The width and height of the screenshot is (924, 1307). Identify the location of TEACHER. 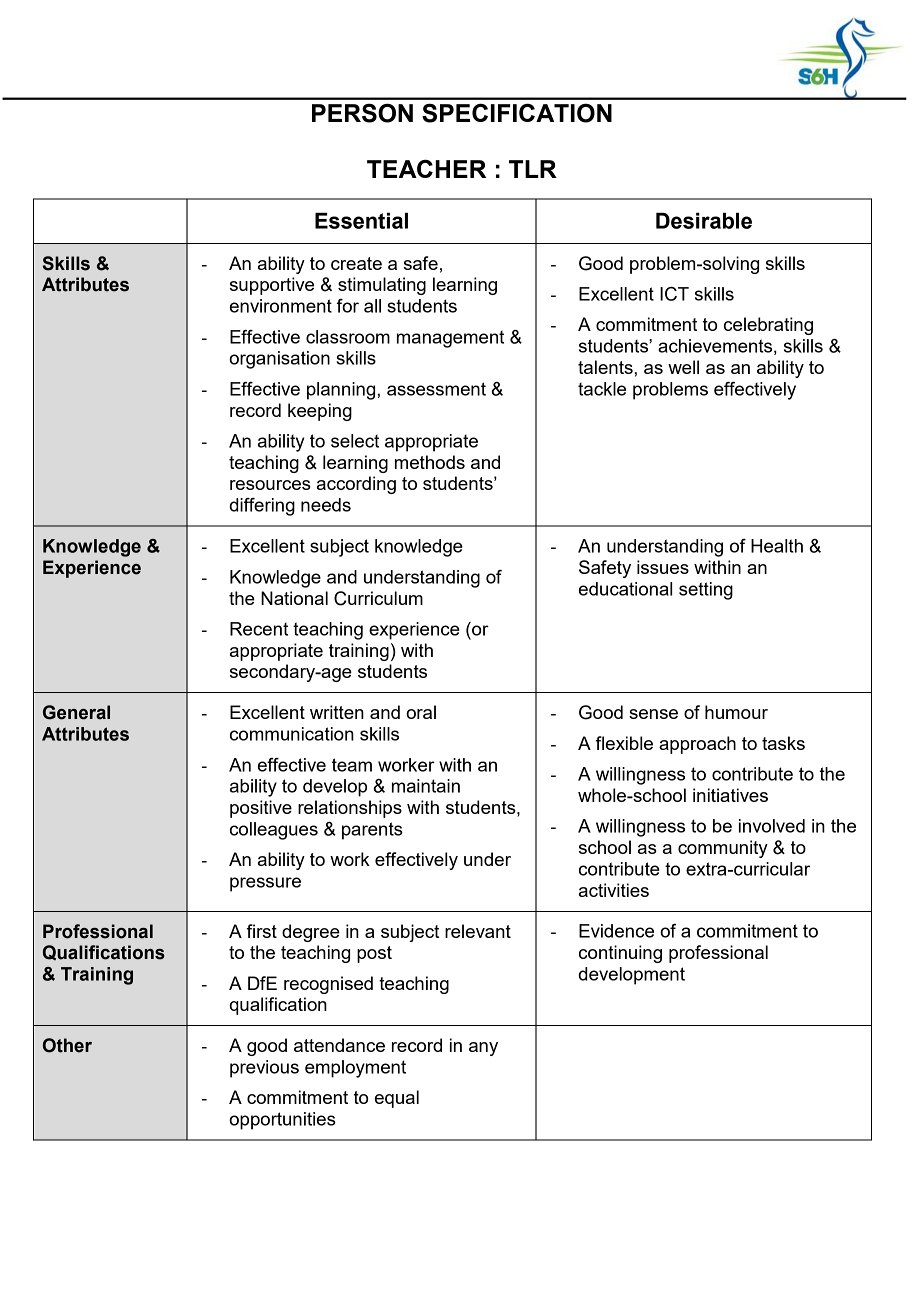
(426, 168).
